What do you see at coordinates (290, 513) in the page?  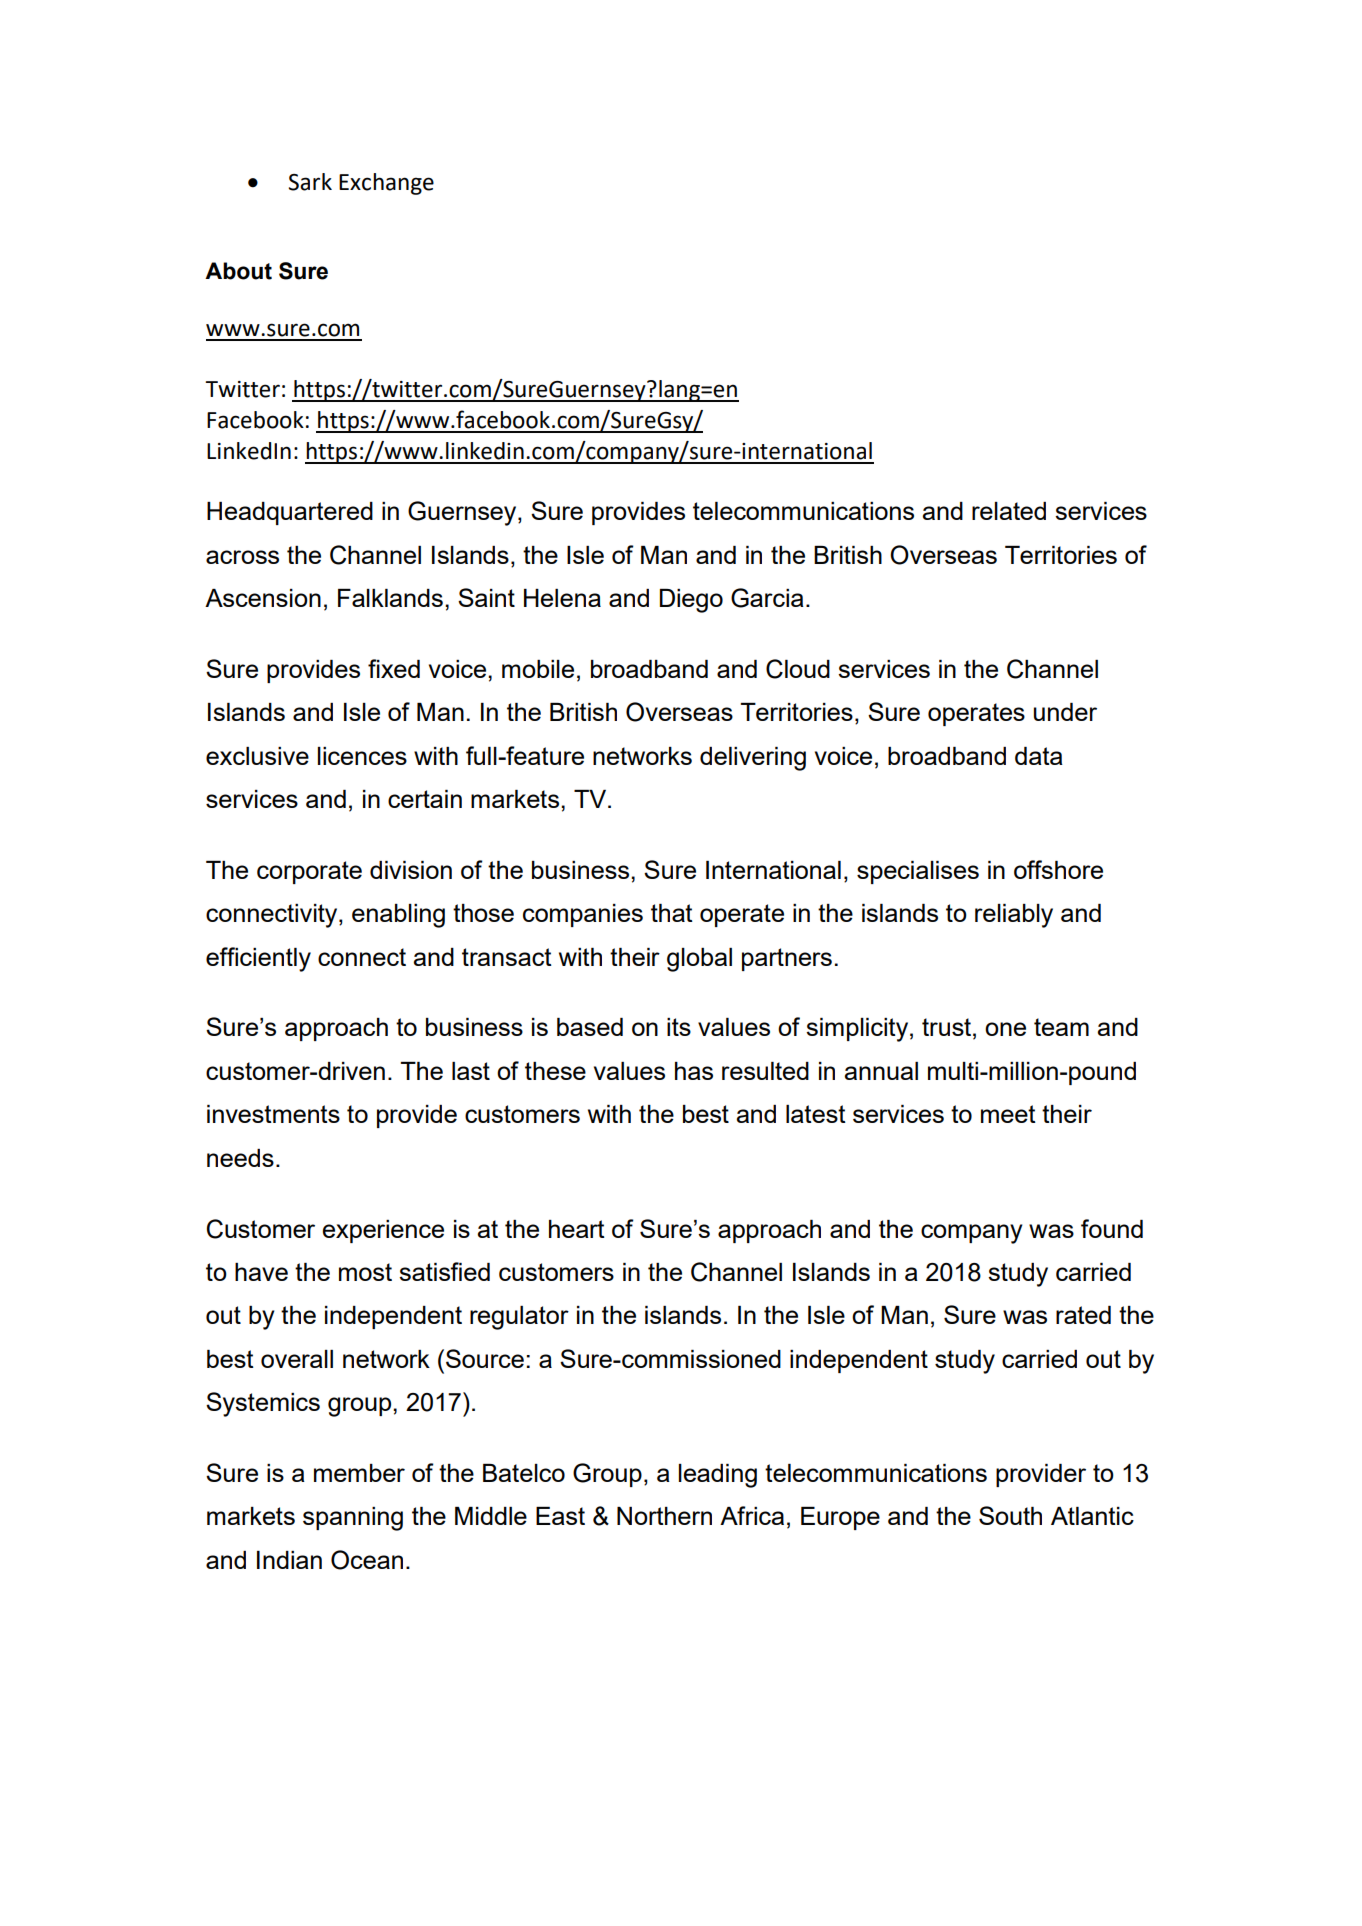 I see `Headquartered` at bounding box center [290, 513].
